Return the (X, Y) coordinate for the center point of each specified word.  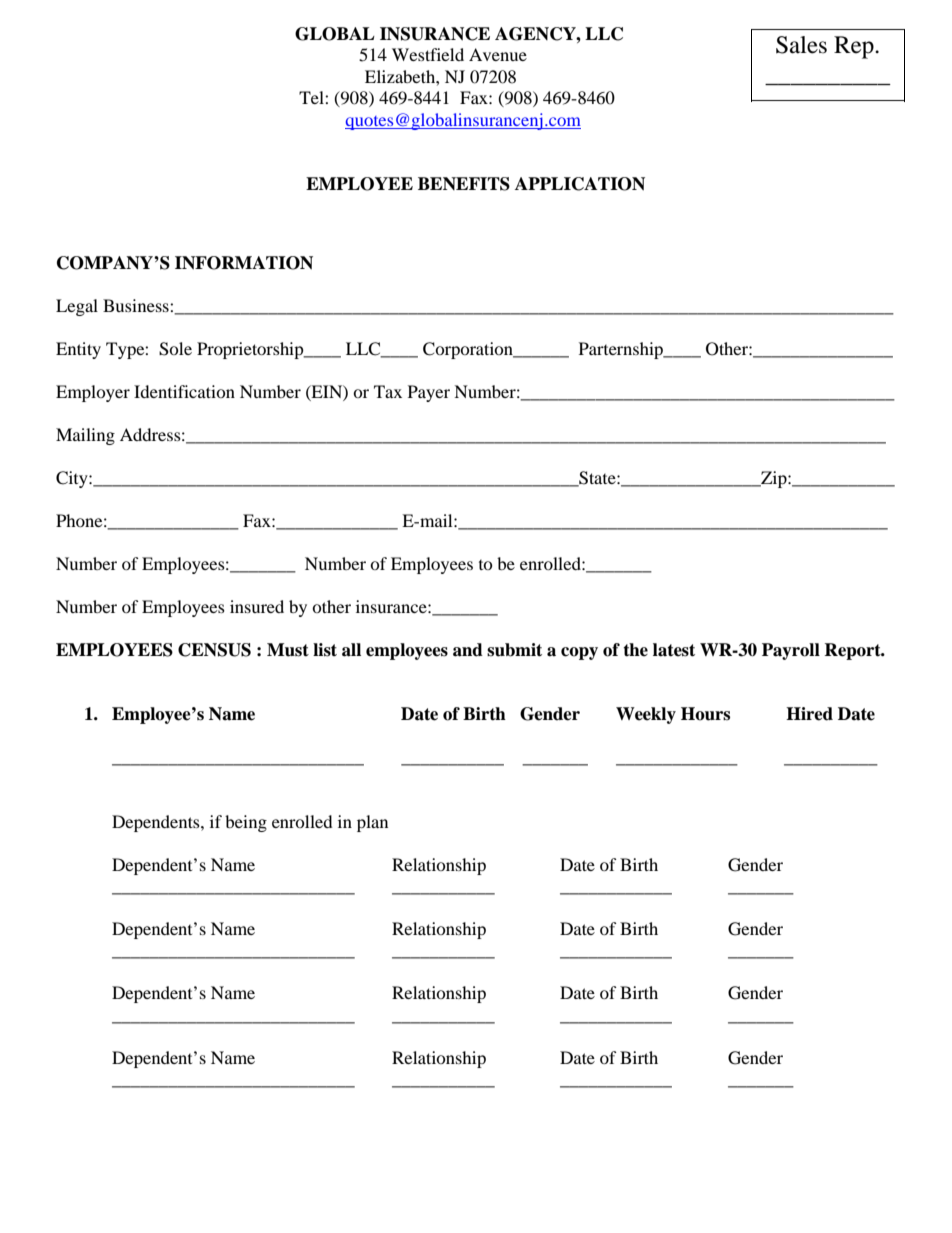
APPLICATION (580, 184)
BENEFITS (464, 184)
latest (674, 650)
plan (372, 823)
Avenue (498, 54)
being (246, 823)
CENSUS (214, 650)
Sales (801, 45)
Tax (388, 391)
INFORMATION (244, 263)
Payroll (791, 651)
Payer (429, 393)
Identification (184, 391)
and (468, 650)
